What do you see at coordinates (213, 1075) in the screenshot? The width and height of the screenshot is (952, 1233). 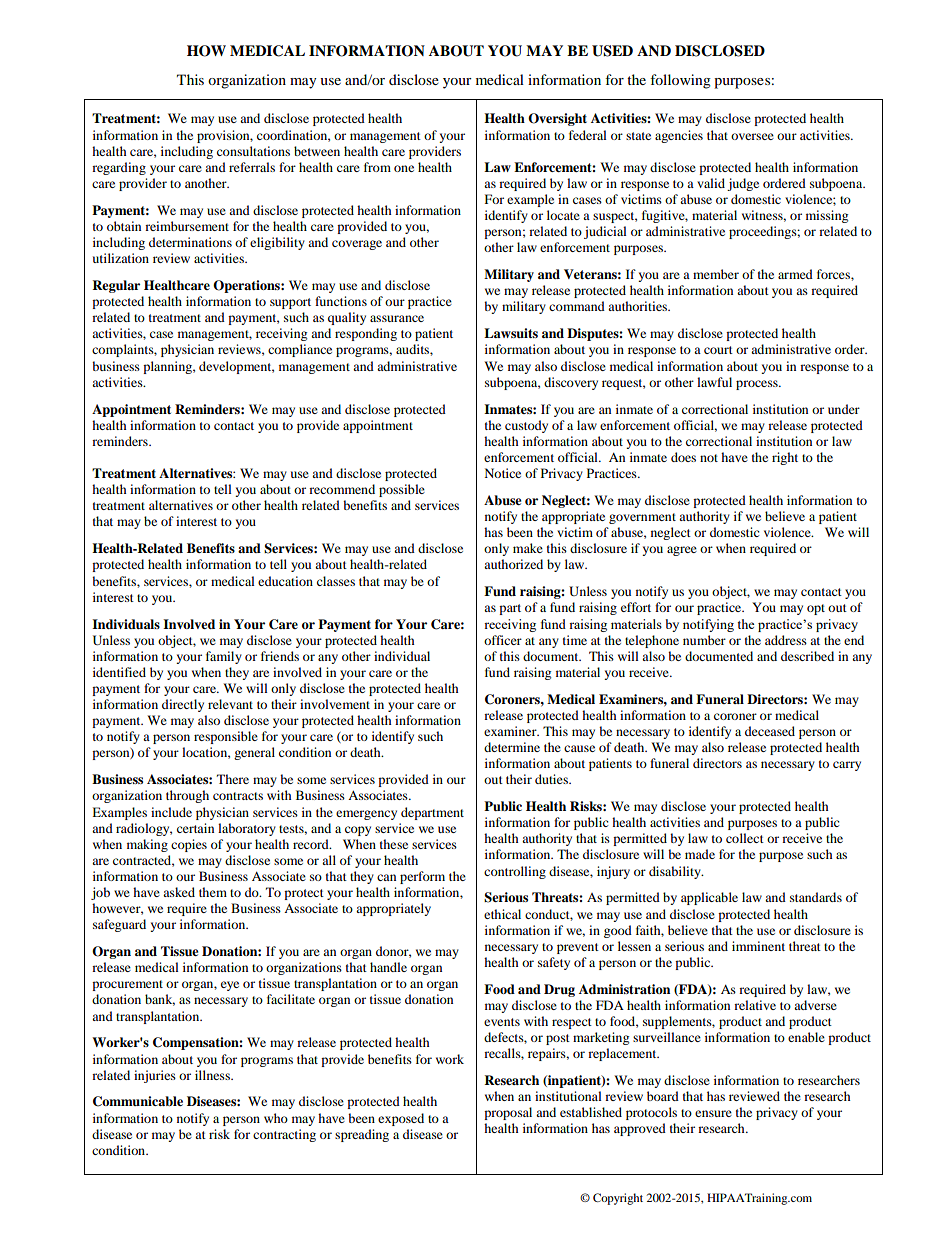 I see `illness` at bounding box center [213, 1075].
